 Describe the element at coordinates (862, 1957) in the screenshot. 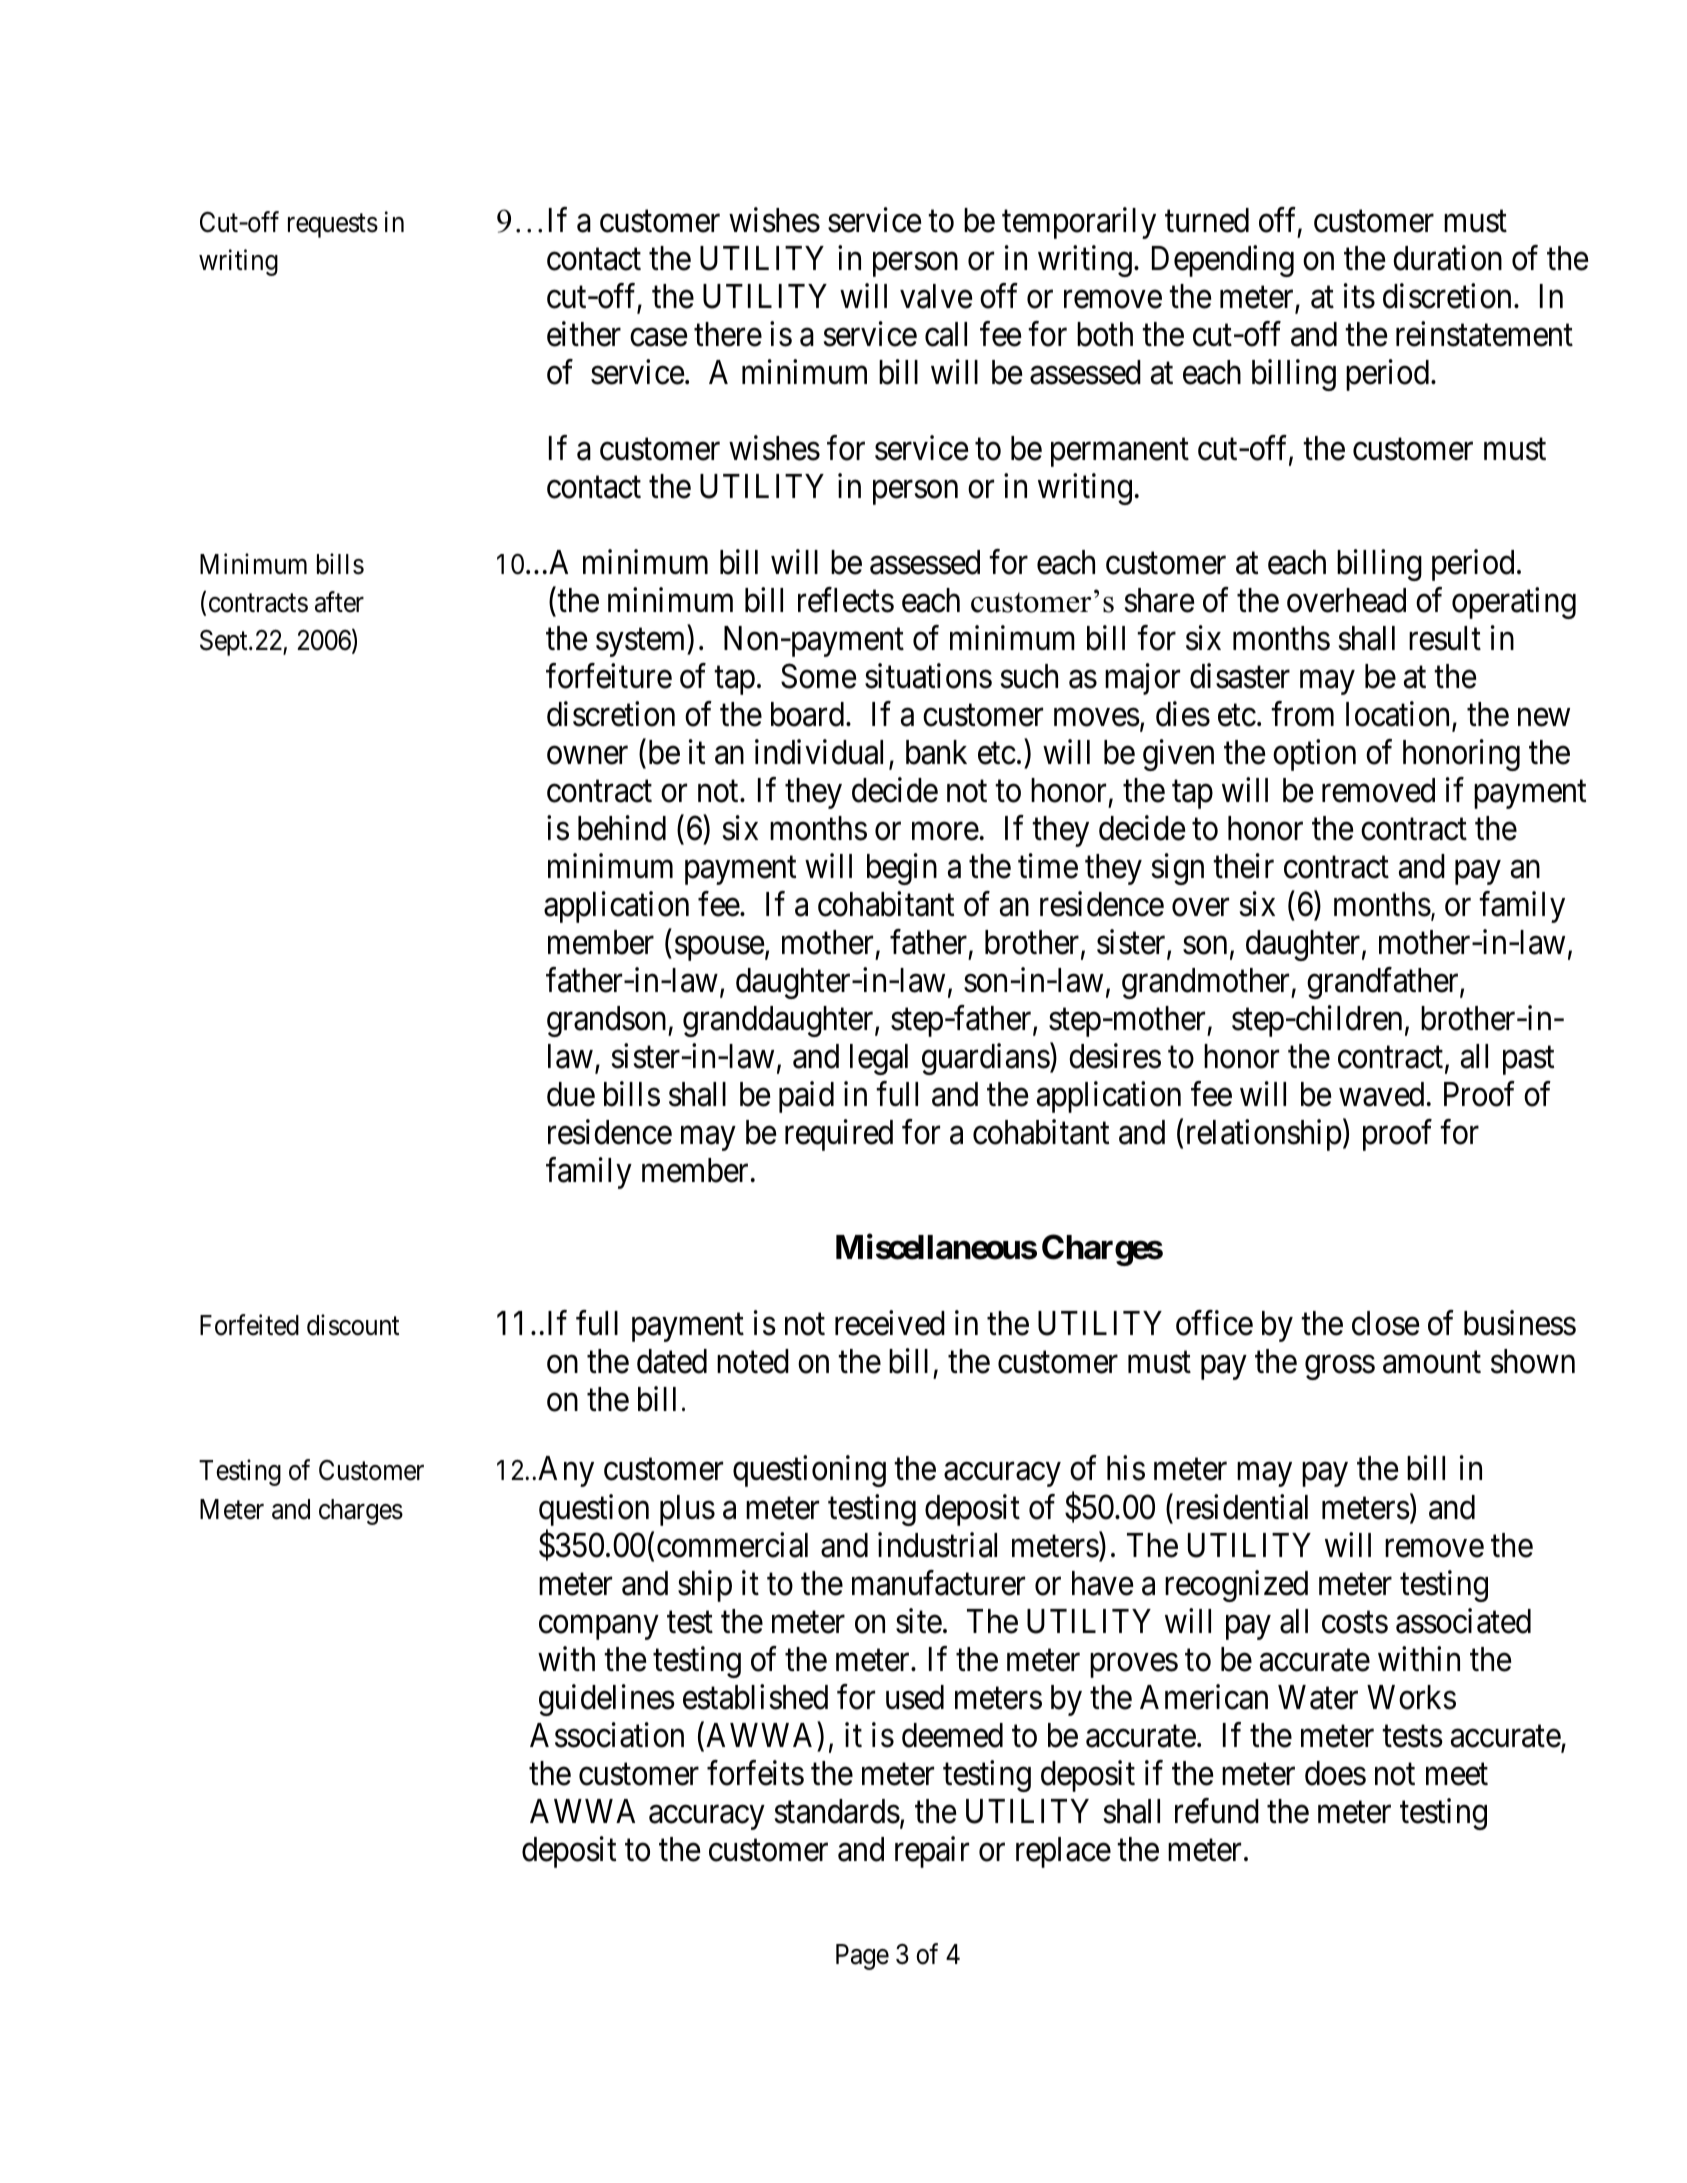

I see `Page` at that location.
